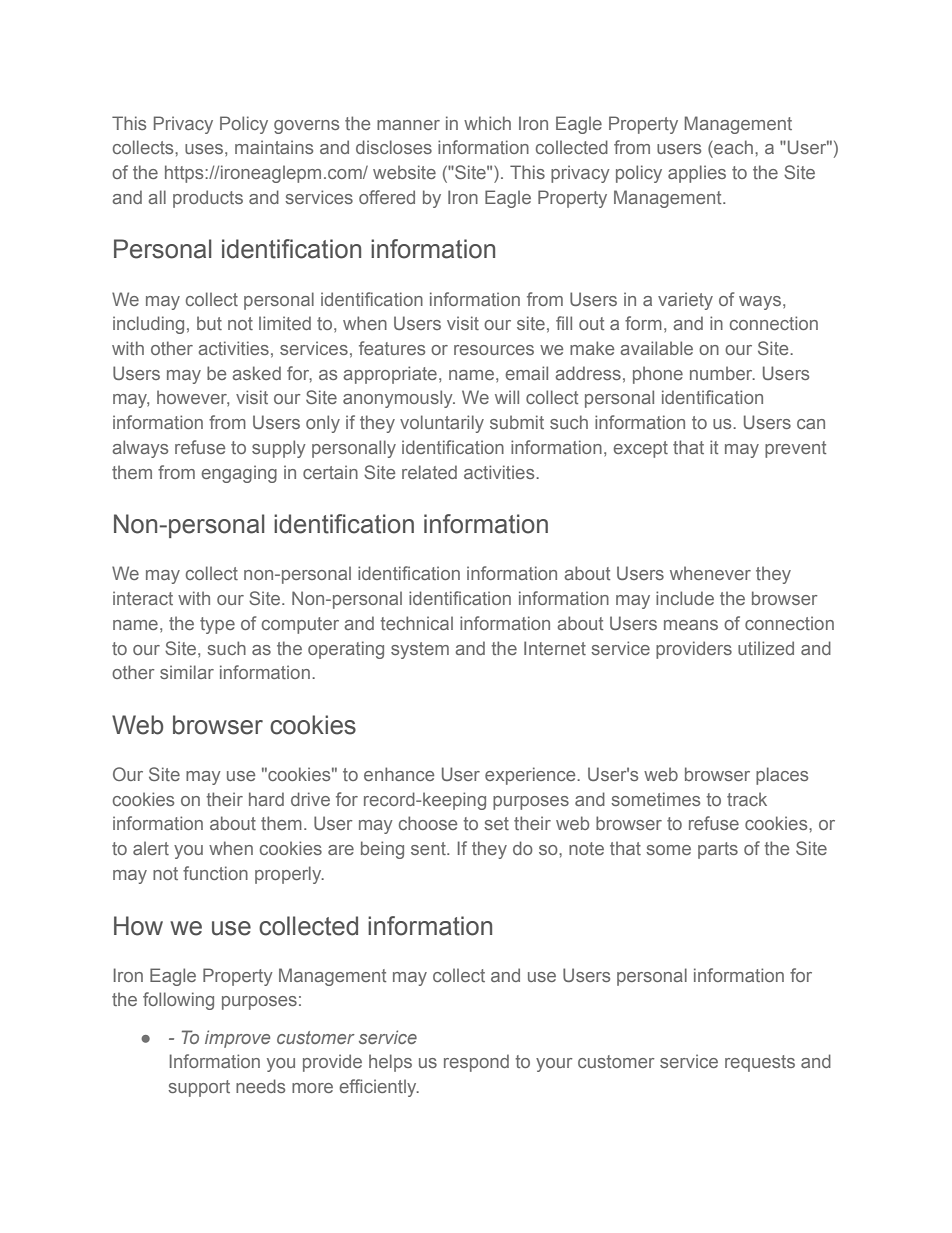  Describe the element at coordinates (237, 1039) in the screenshot. I see `improve` at that location.
